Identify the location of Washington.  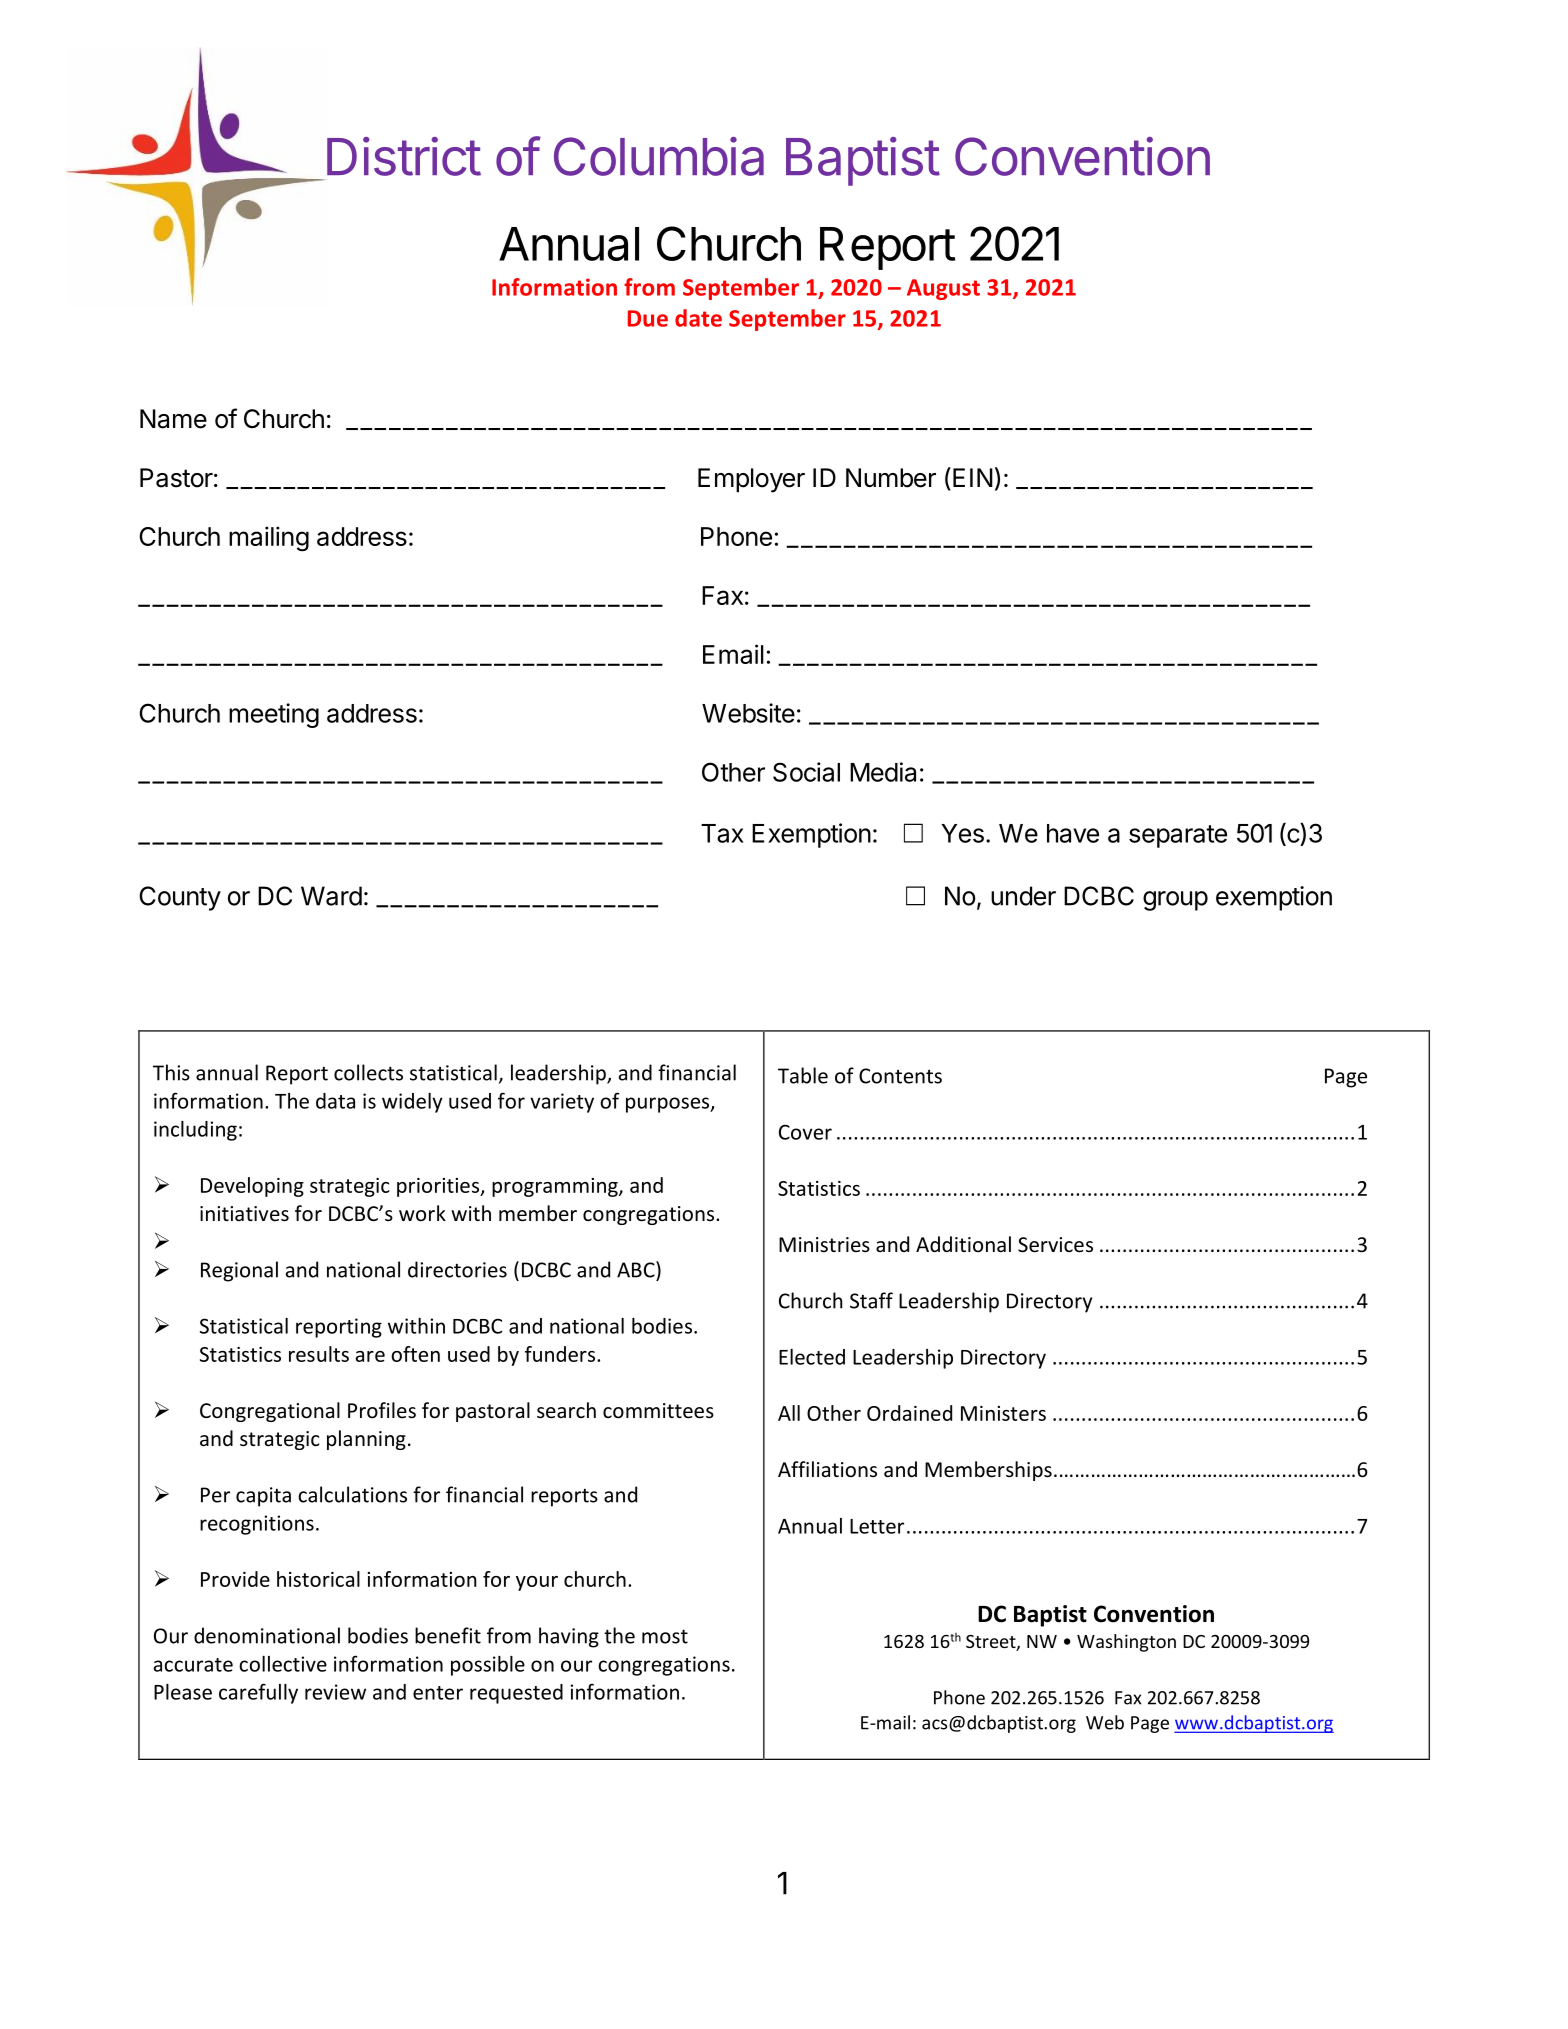
(1126, 1643).
